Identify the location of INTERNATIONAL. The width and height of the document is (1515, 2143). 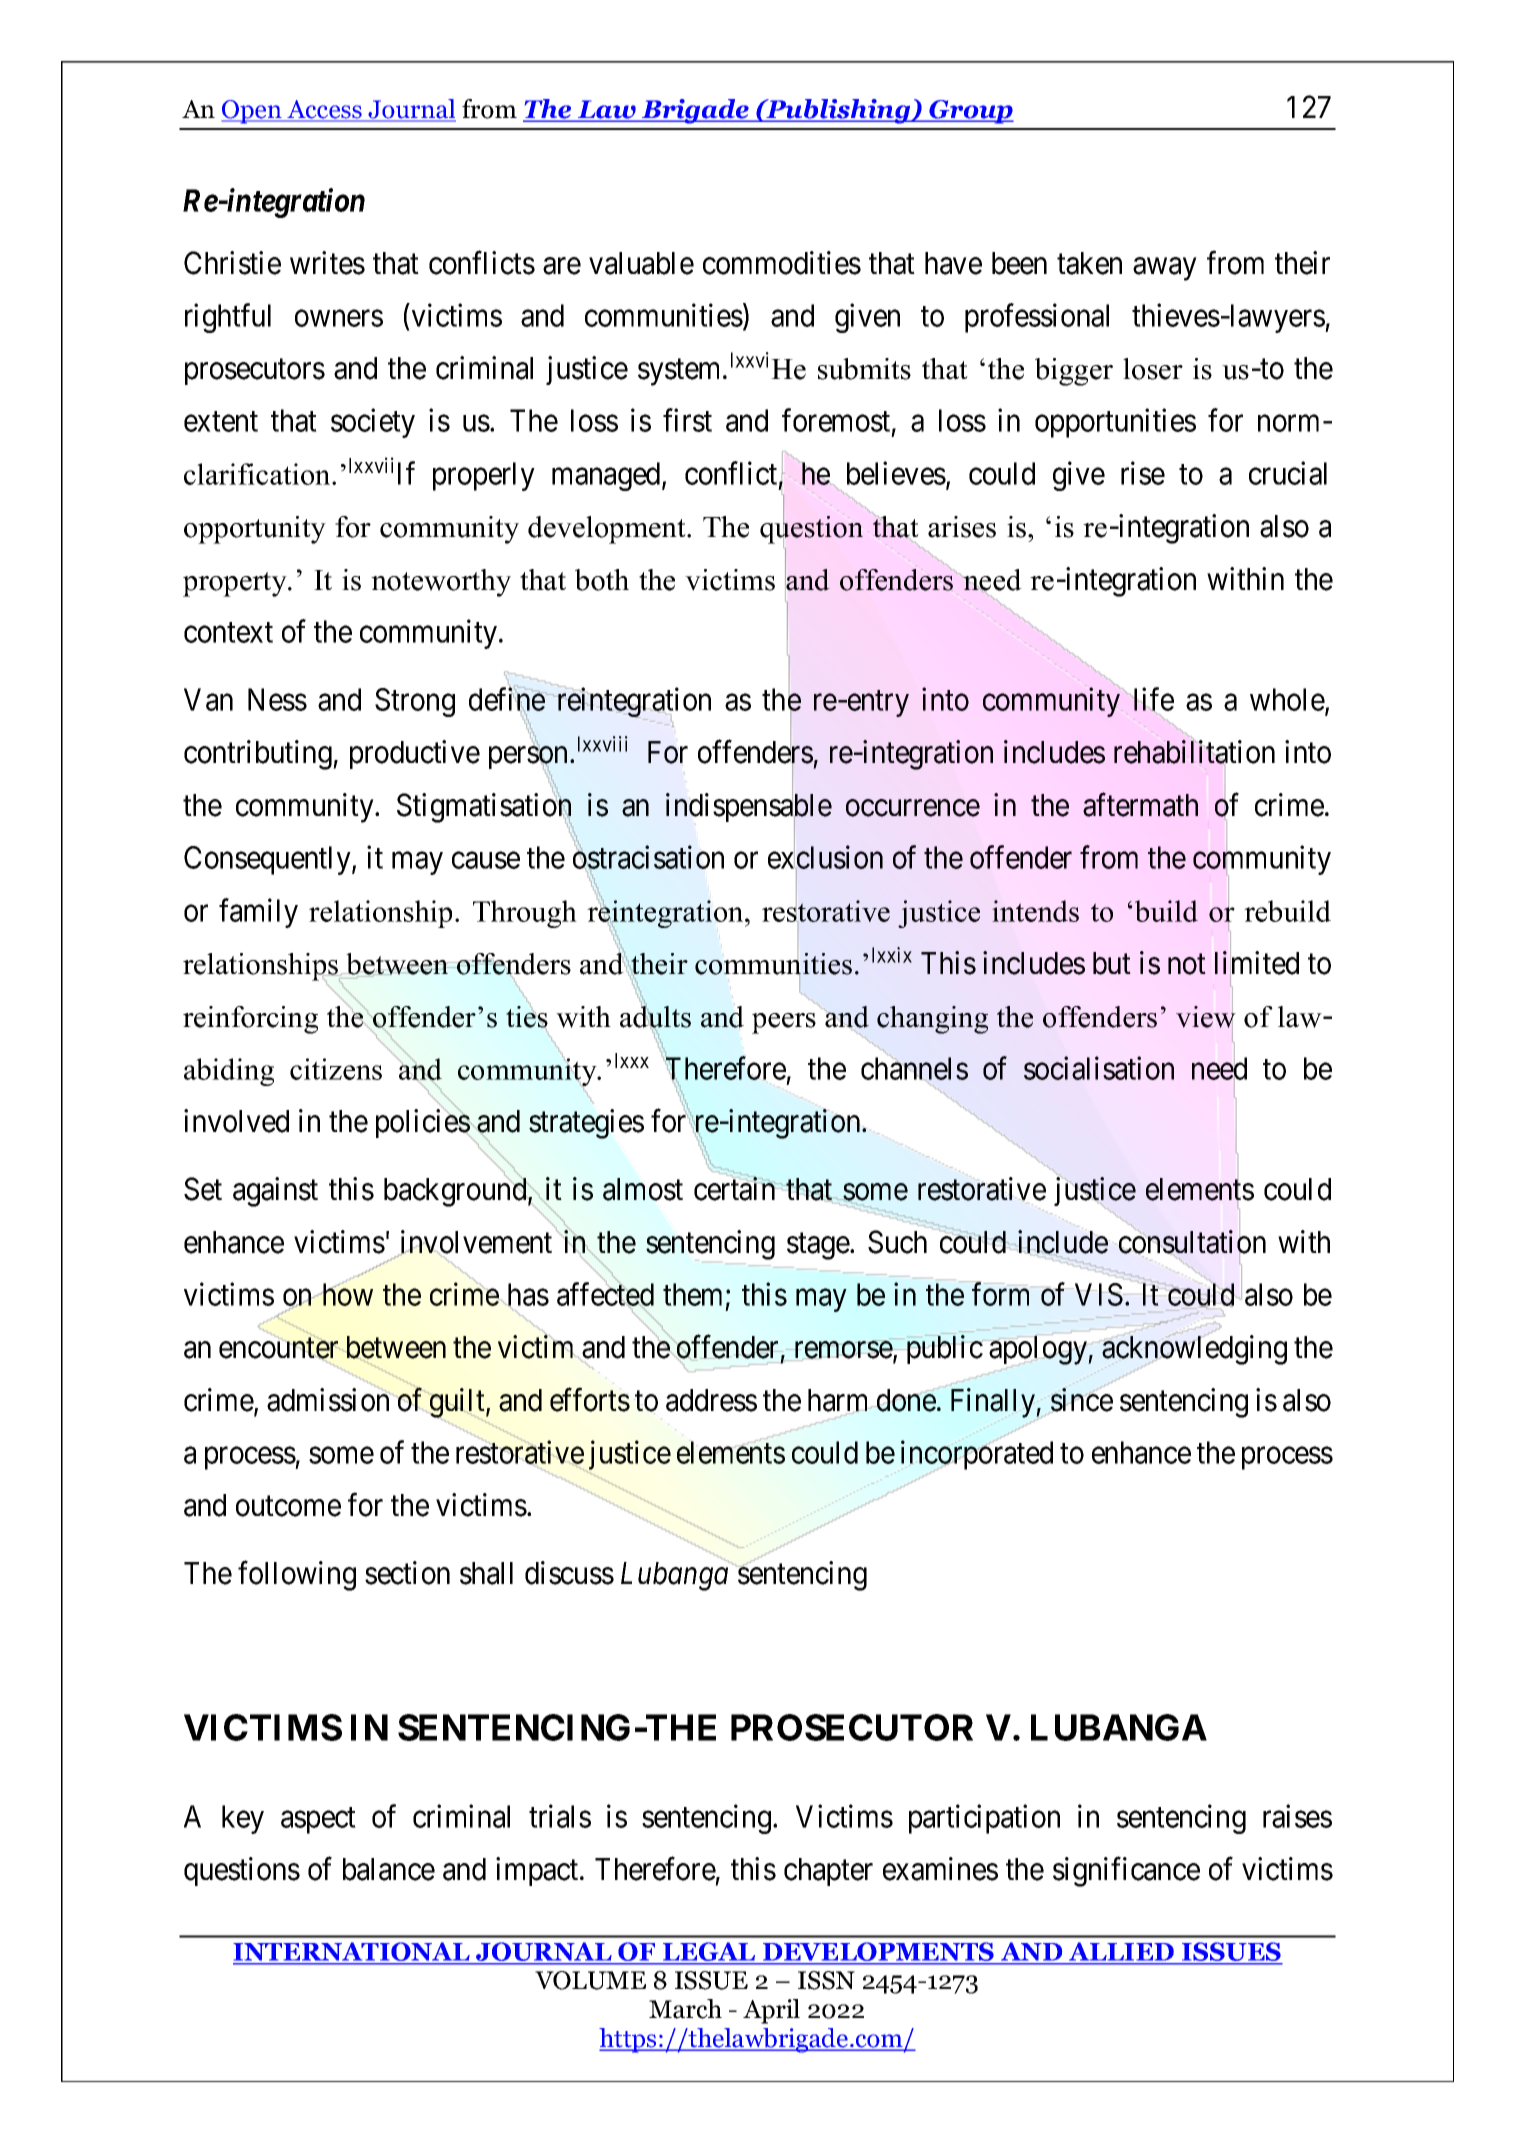
(352, 1953).
